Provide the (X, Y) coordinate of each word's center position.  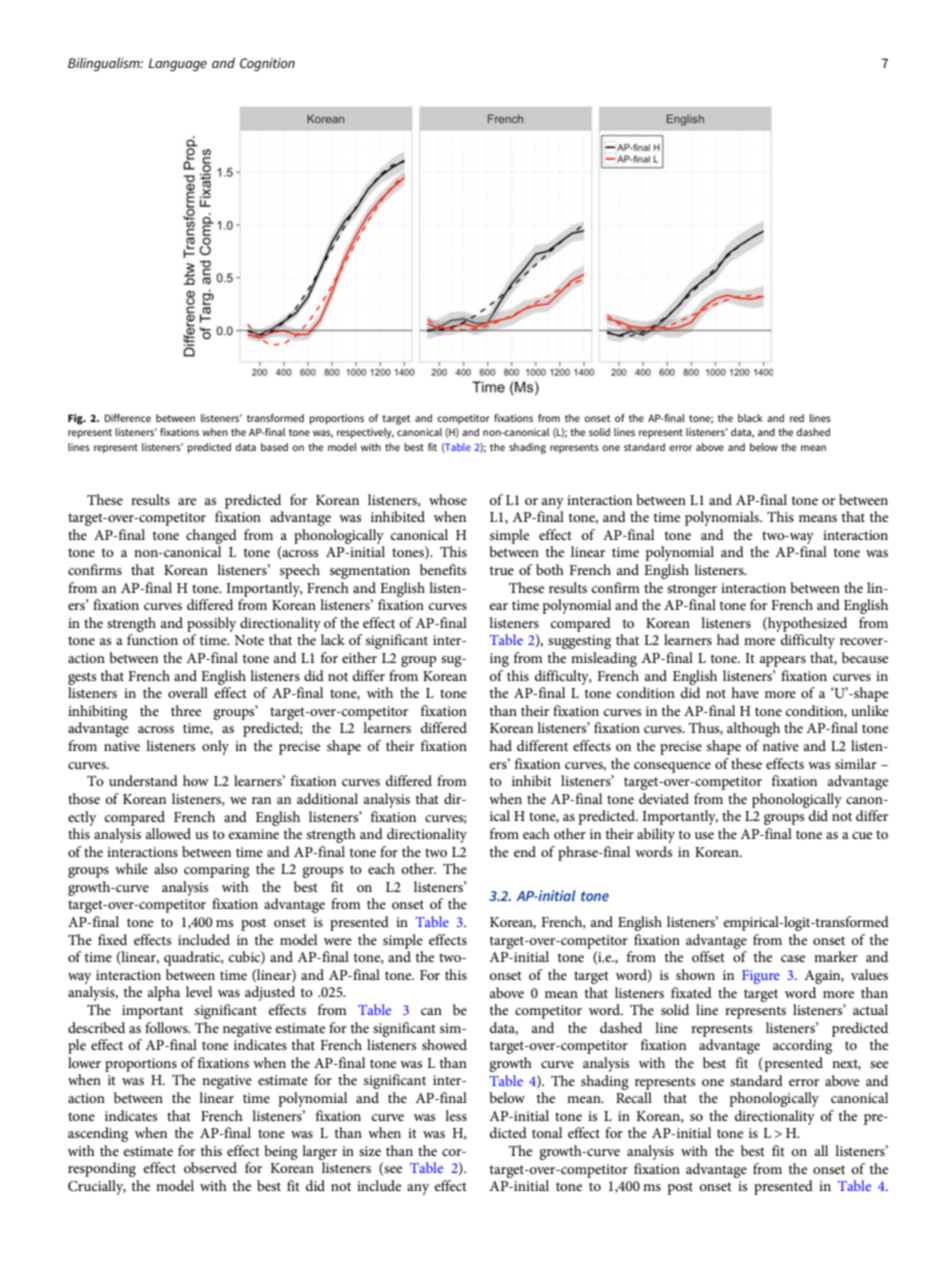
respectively (365, 433)
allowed (168, 833)
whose (448, 499)
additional (327, 798)
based (274, 447)
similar (856, 763)
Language (178, 65)
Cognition (267, 65)
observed (210, 1167)
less (456, 1115)
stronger (692, 590)
